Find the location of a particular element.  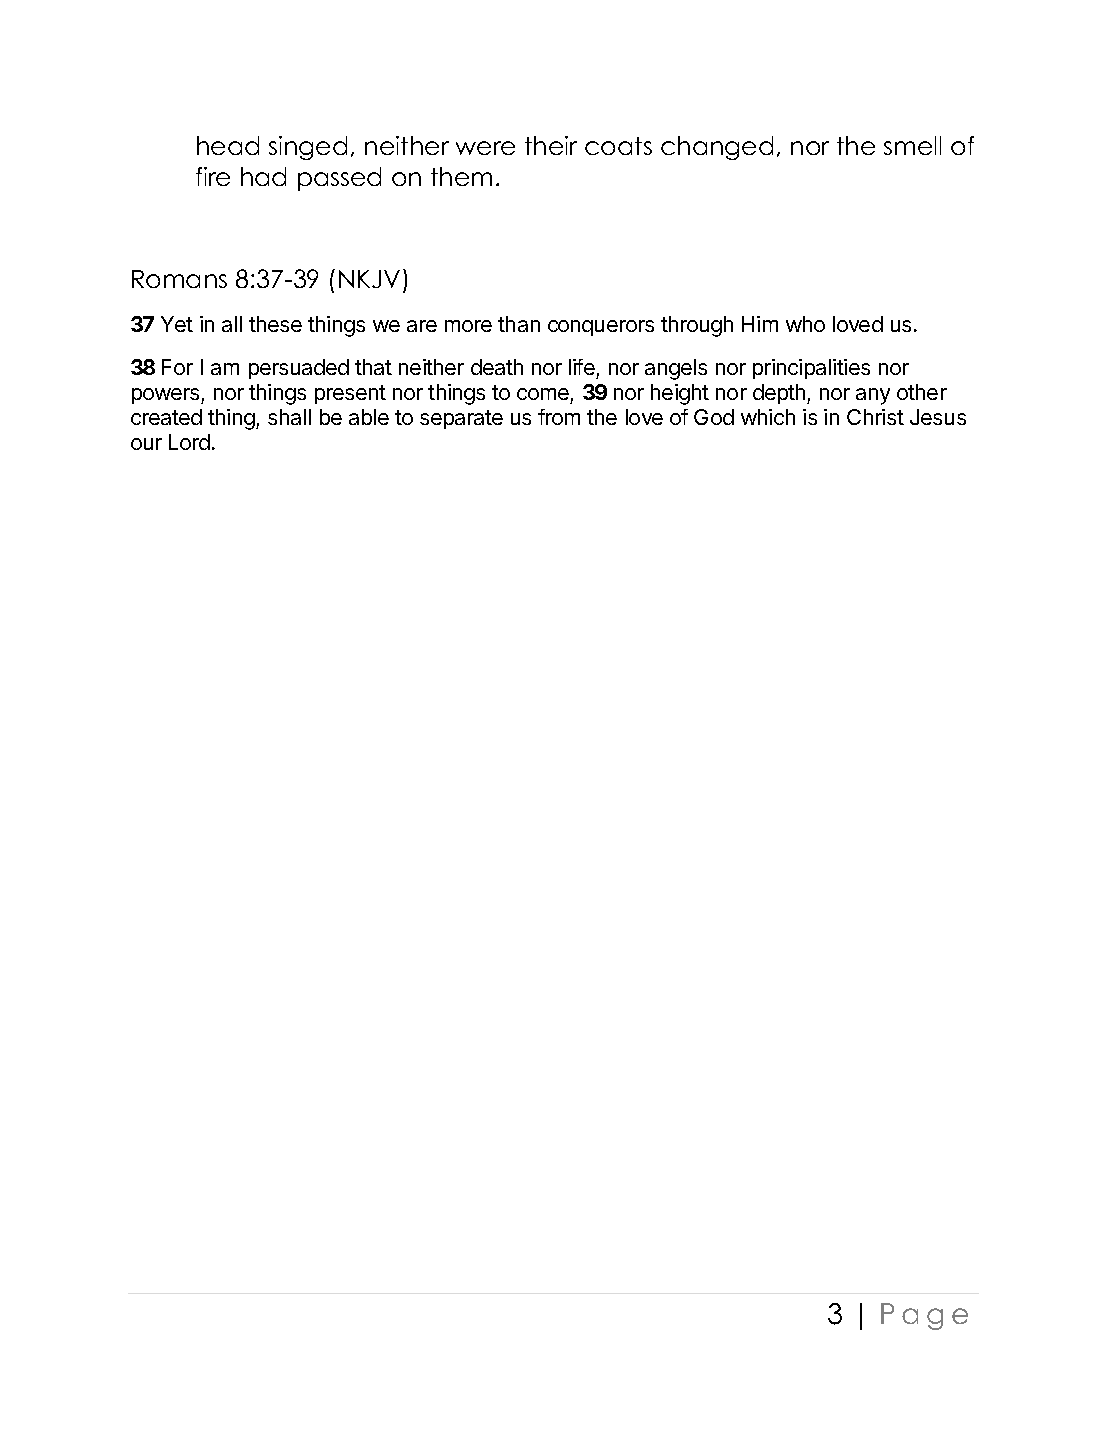

persuaded is located at coordinates (299, 369).
